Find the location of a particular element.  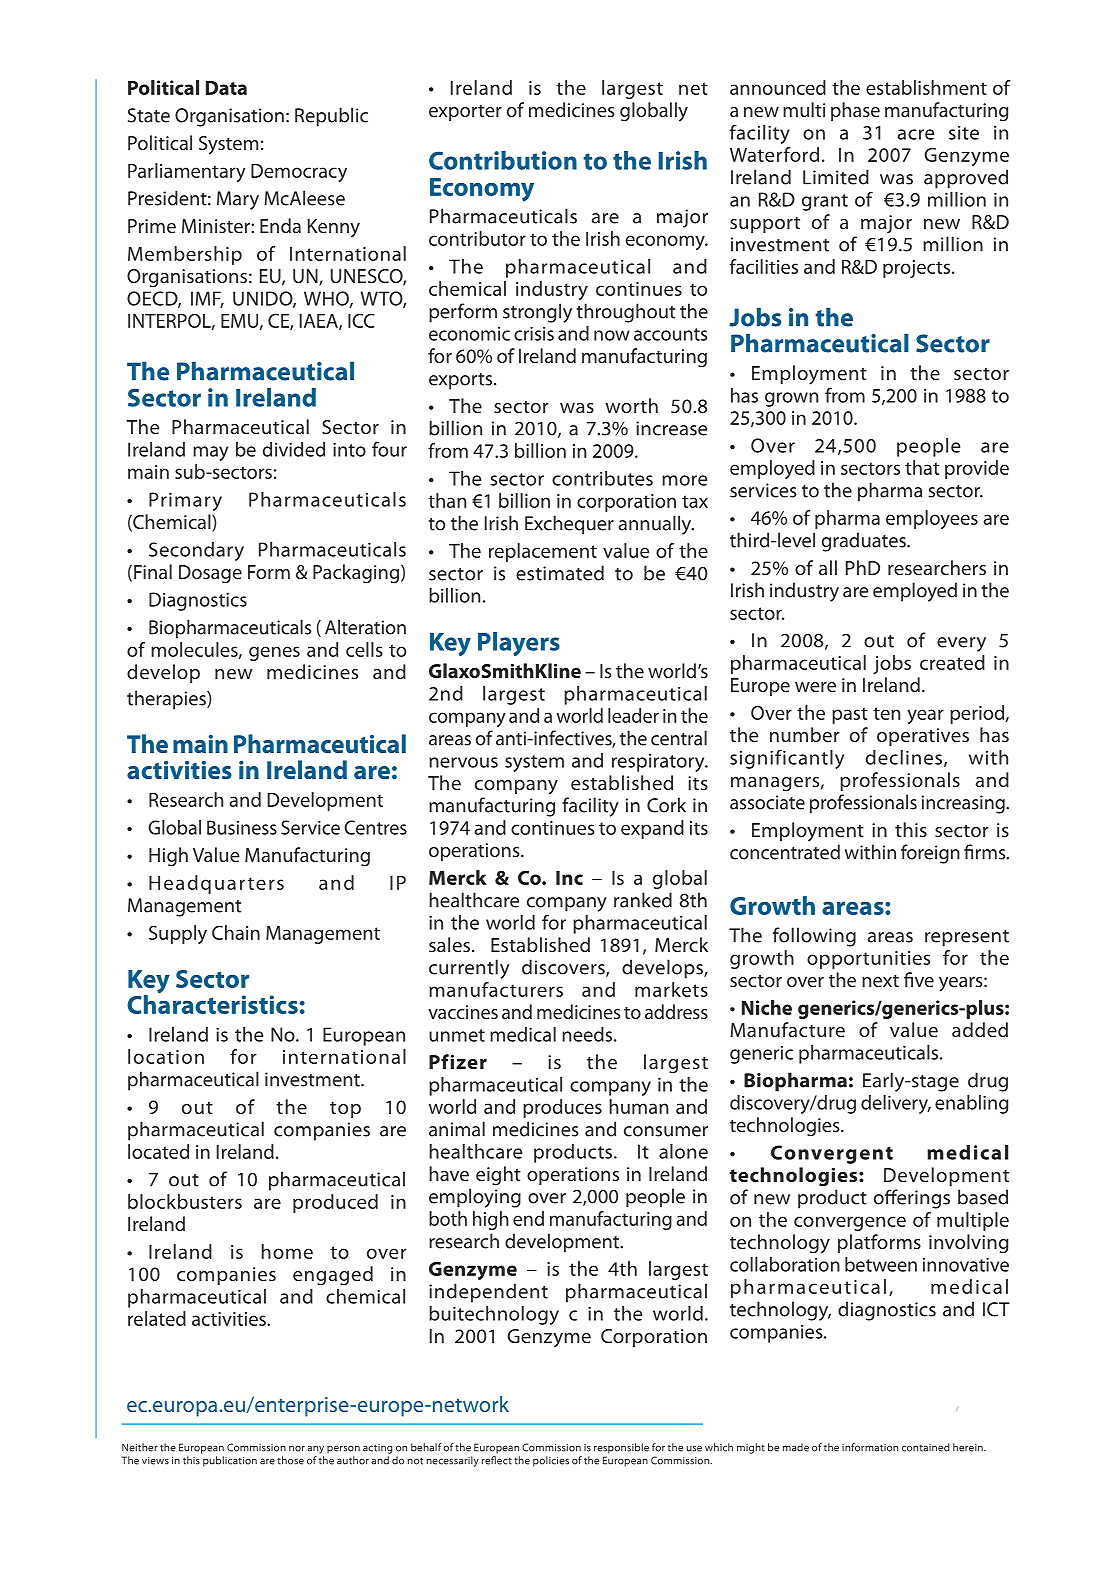

Contribution is located at coordinates (503, 160).
